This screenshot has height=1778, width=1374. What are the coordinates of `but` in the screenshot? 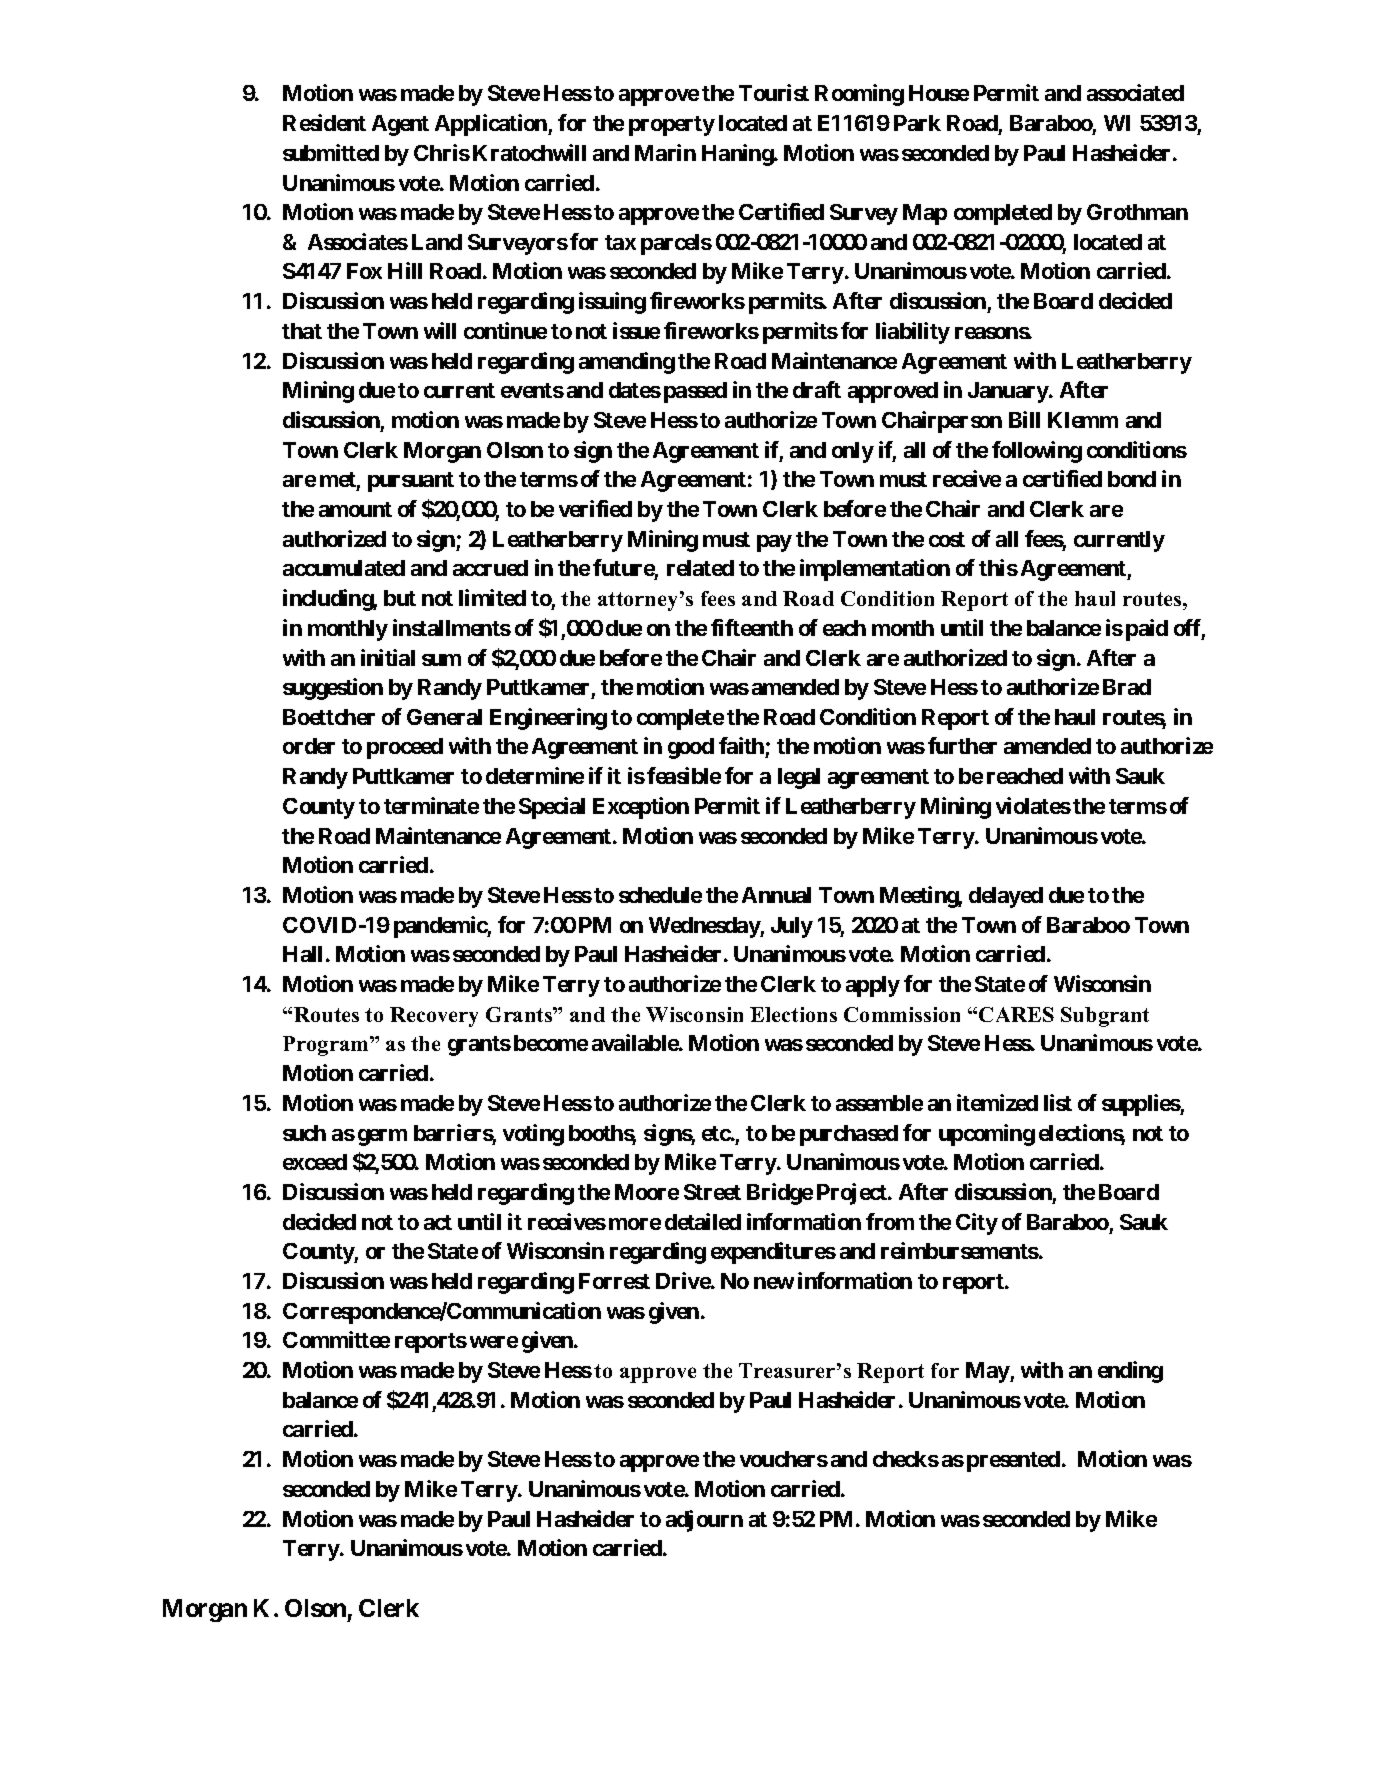 It's located at (400, 598).
